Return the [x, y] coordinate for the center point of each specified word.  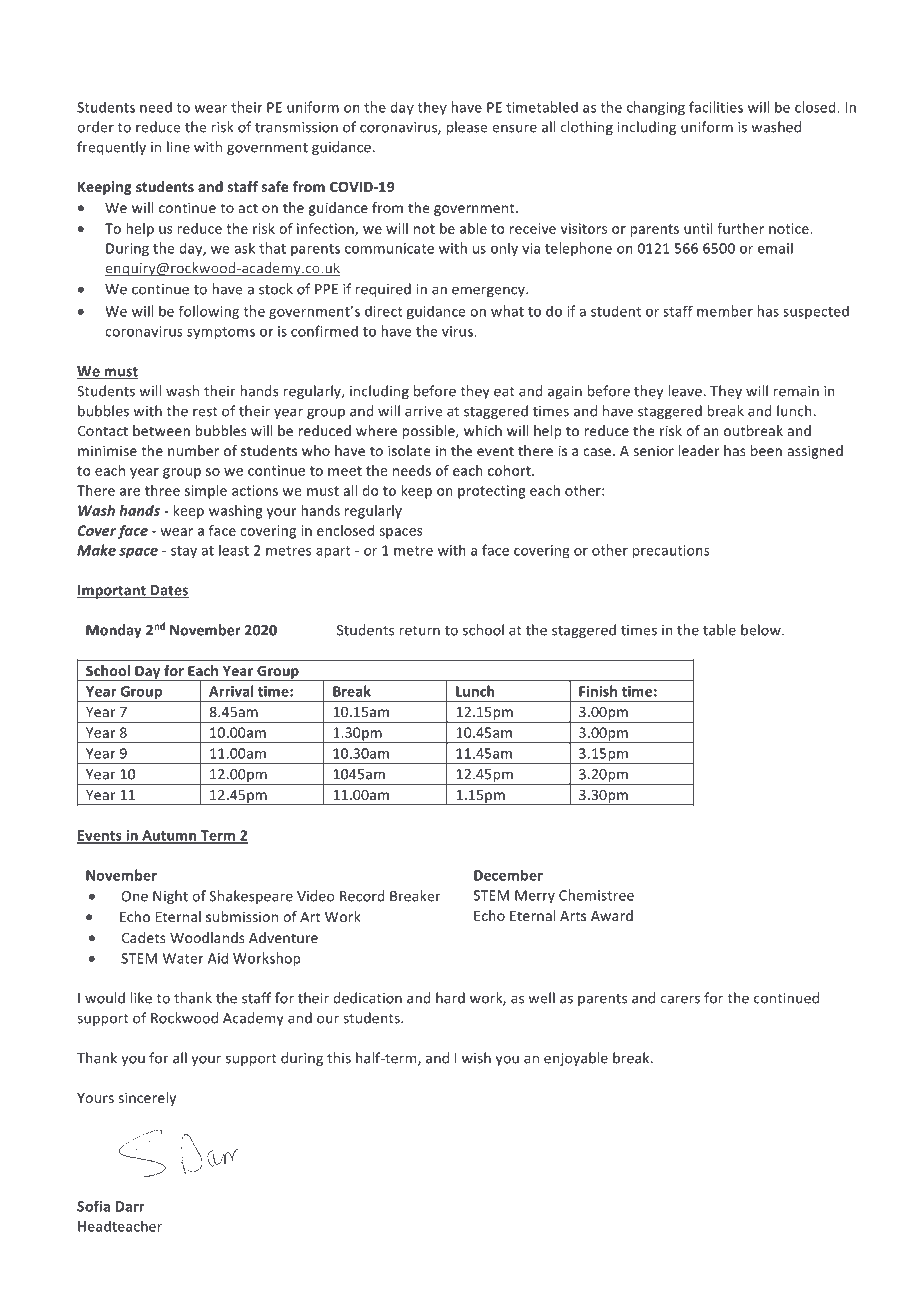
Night [170, 897]
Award [612, 915]
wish [476, 1058]
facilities [716, 107]
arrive [423, 411]
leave [685, 391]
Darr [130, 1206]
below [762, 630]
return [420, 631]
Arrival [231, 691]
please [467, 128]
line [178, 147]
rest [205, 412]
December [508, 875]
